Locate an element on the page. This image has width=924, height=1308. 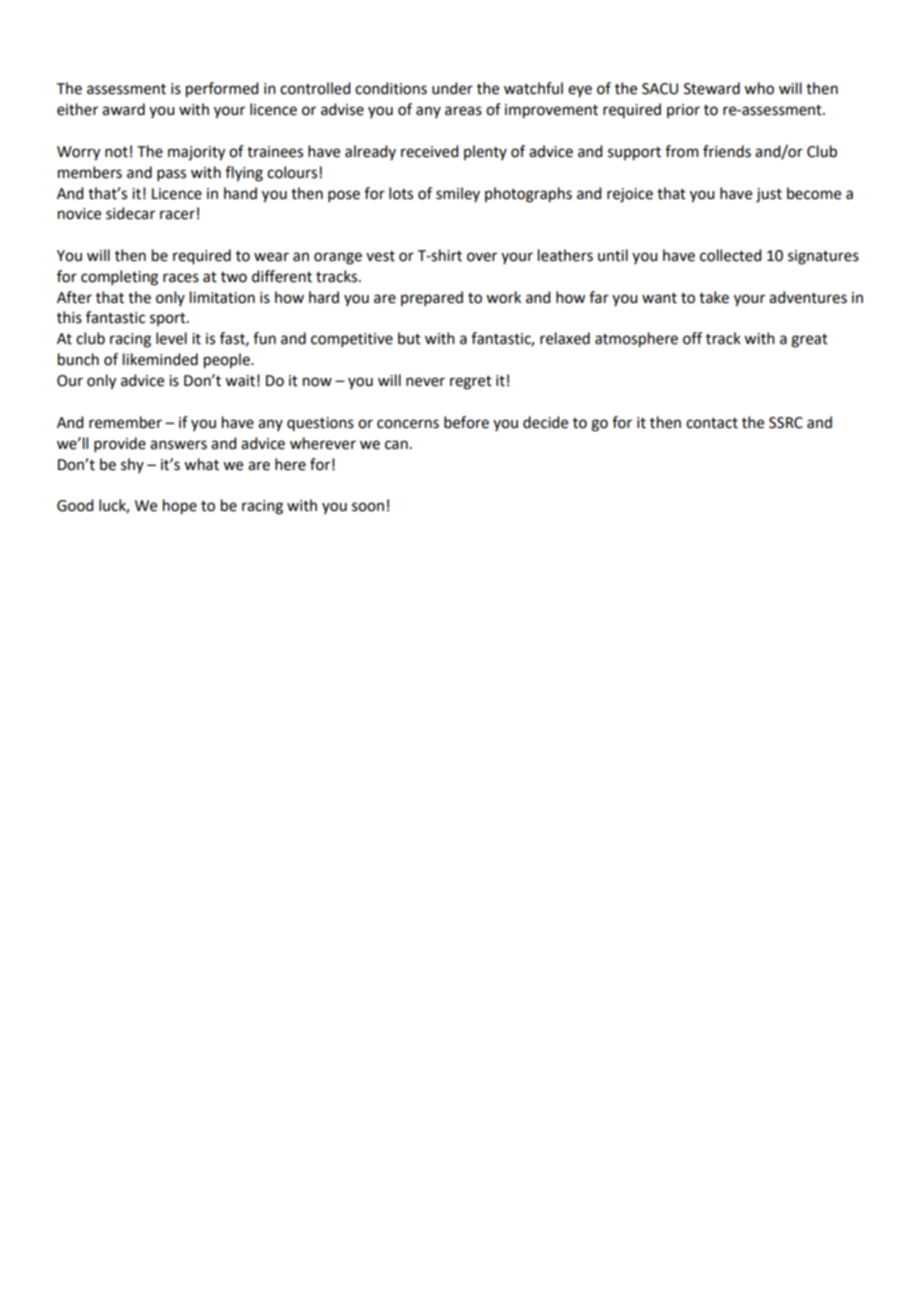
collected is located at coordinates (730, 255).
